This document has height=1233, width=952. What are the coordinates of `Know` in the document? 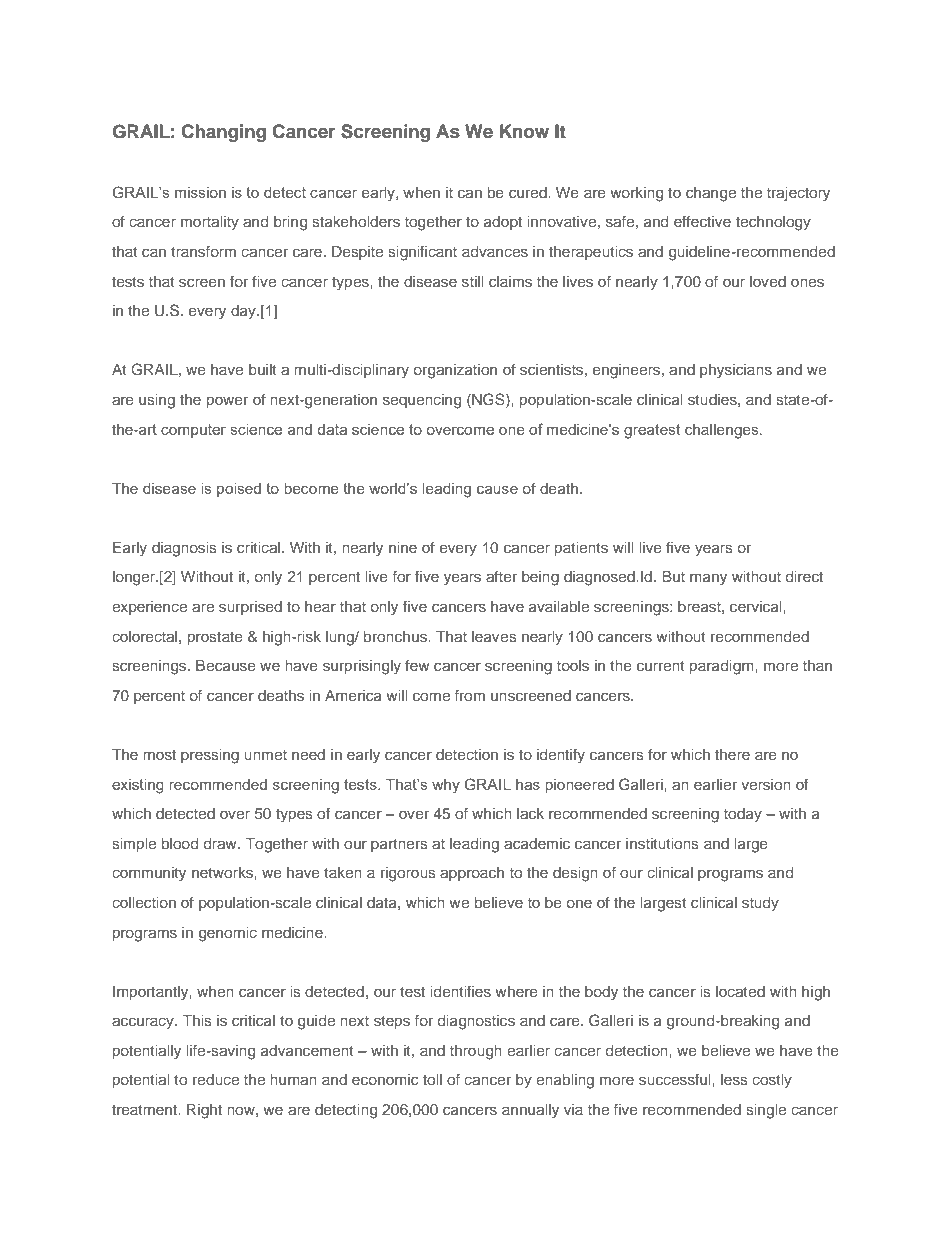 It's located at (524, 131).
